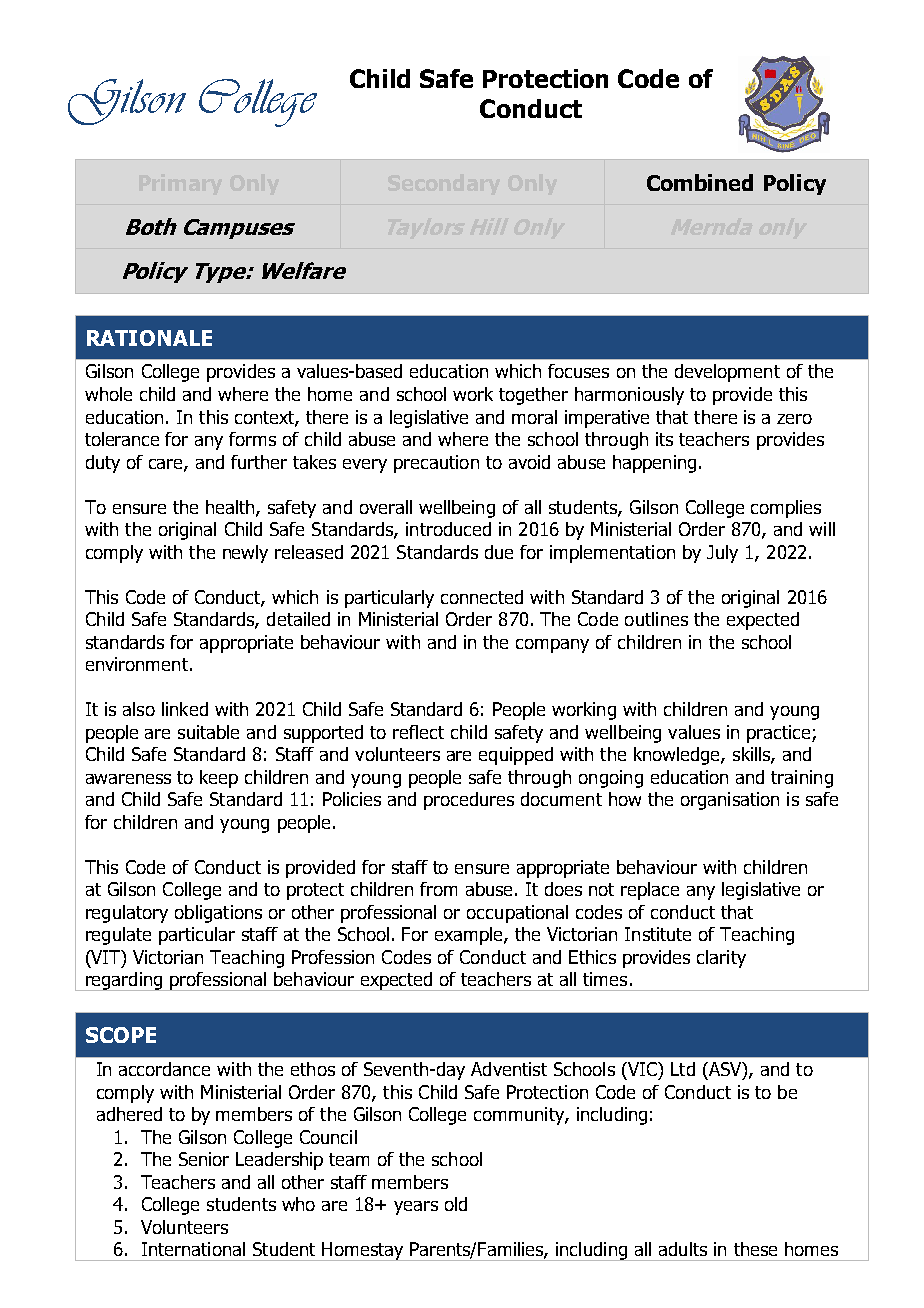 Image resolution: width=924 pixels, height=1308 pixels. Describe the element at coordinates (578, 371) in the screenshot. I see `focuses` at that location.
